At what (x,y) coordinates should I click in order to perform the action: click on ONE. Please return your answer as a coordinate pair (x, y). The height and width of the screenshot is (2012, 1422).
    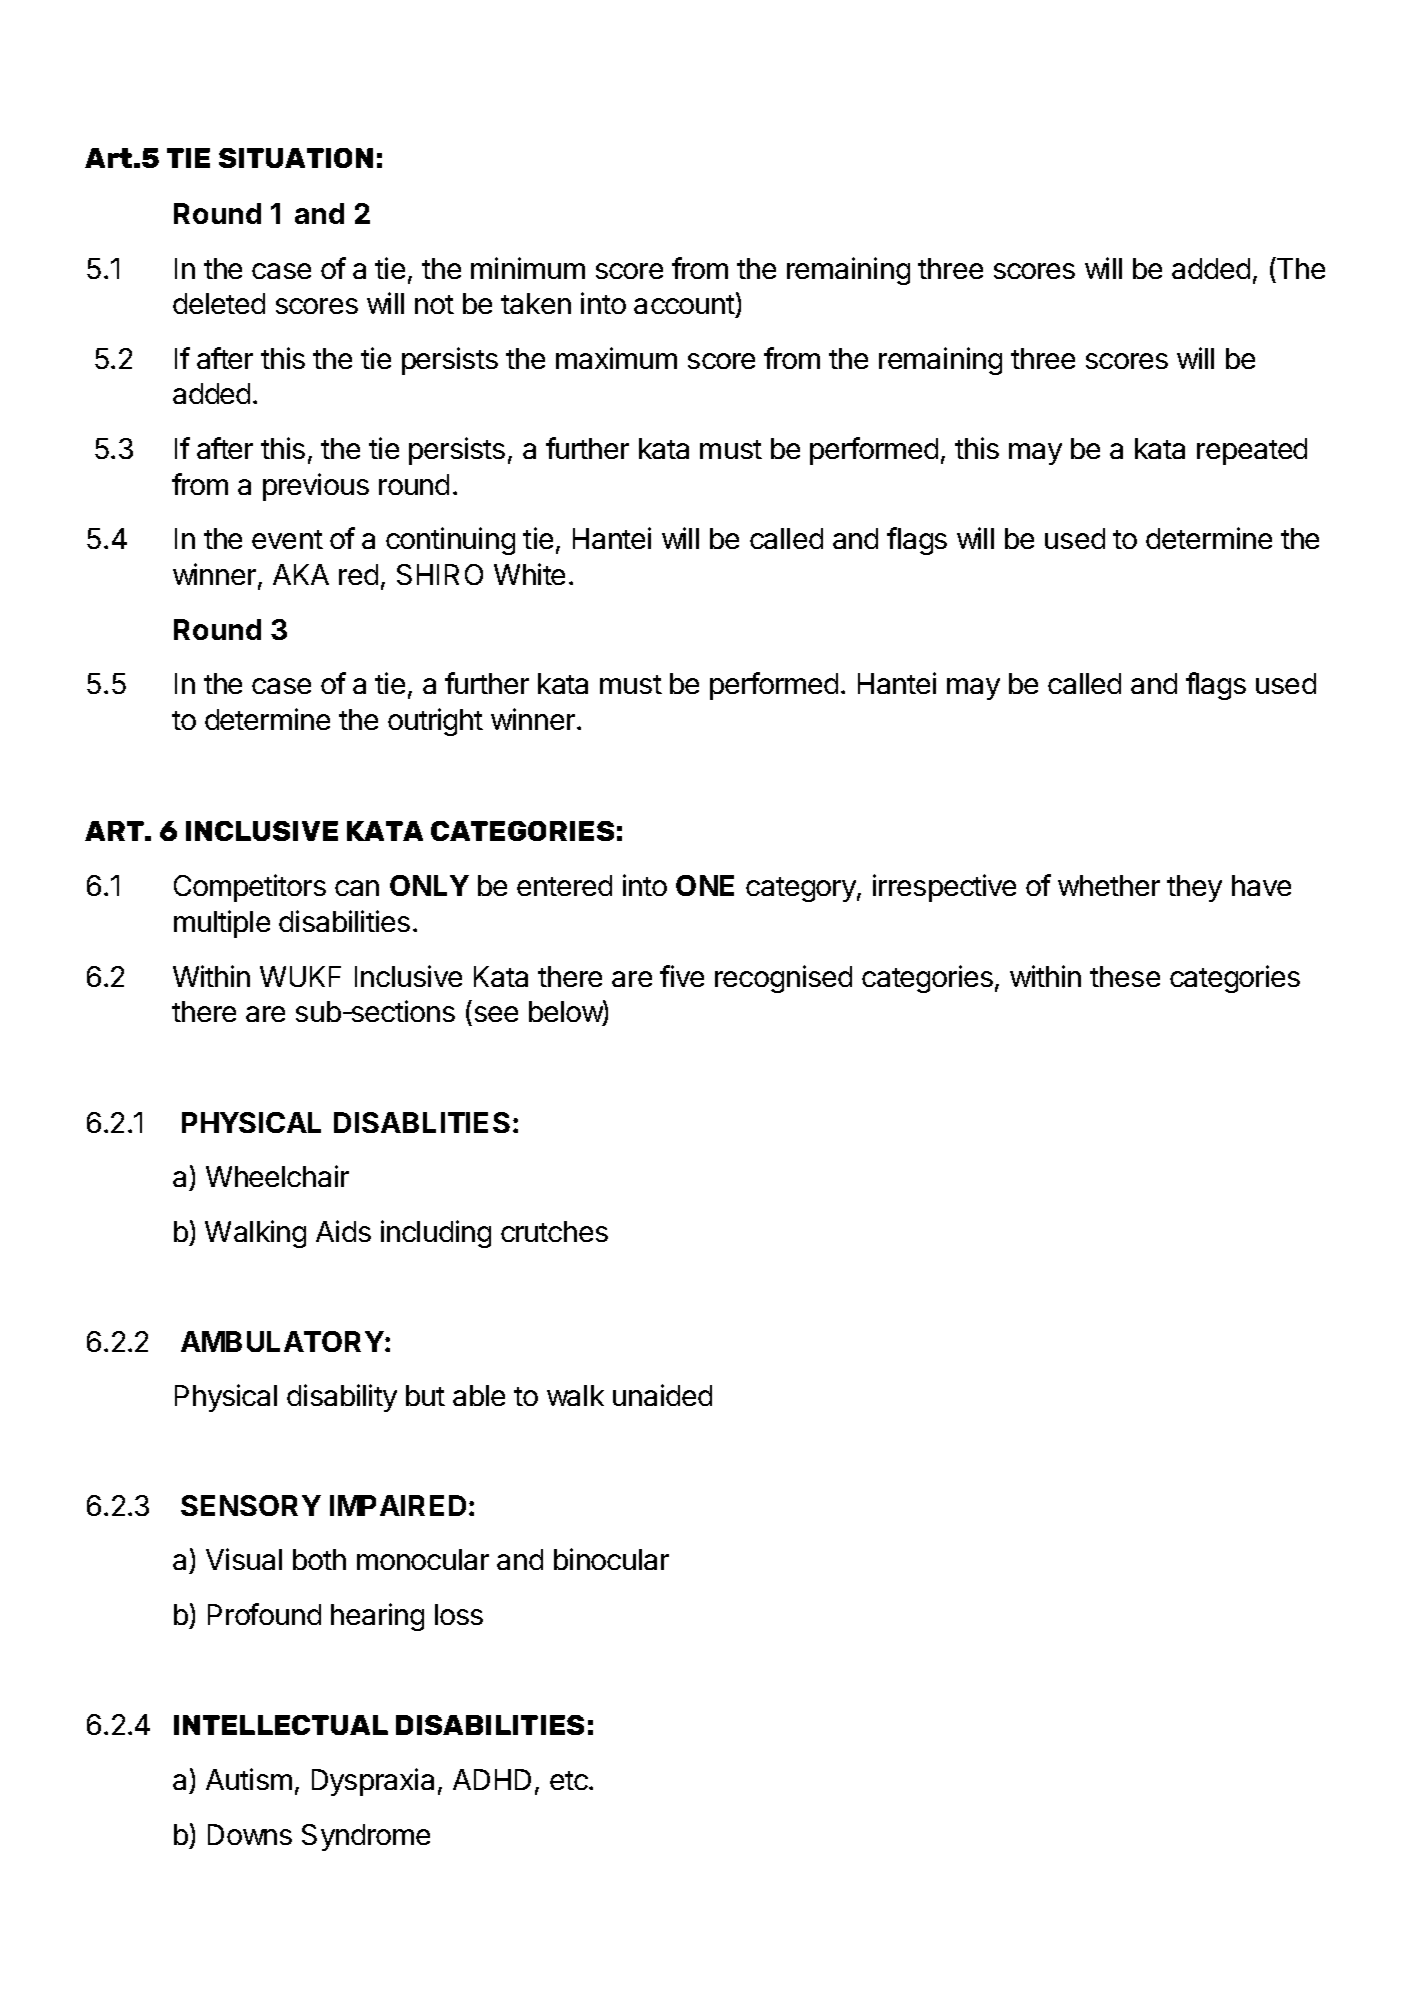
    Looking at the image, I should click on (705, 885).
